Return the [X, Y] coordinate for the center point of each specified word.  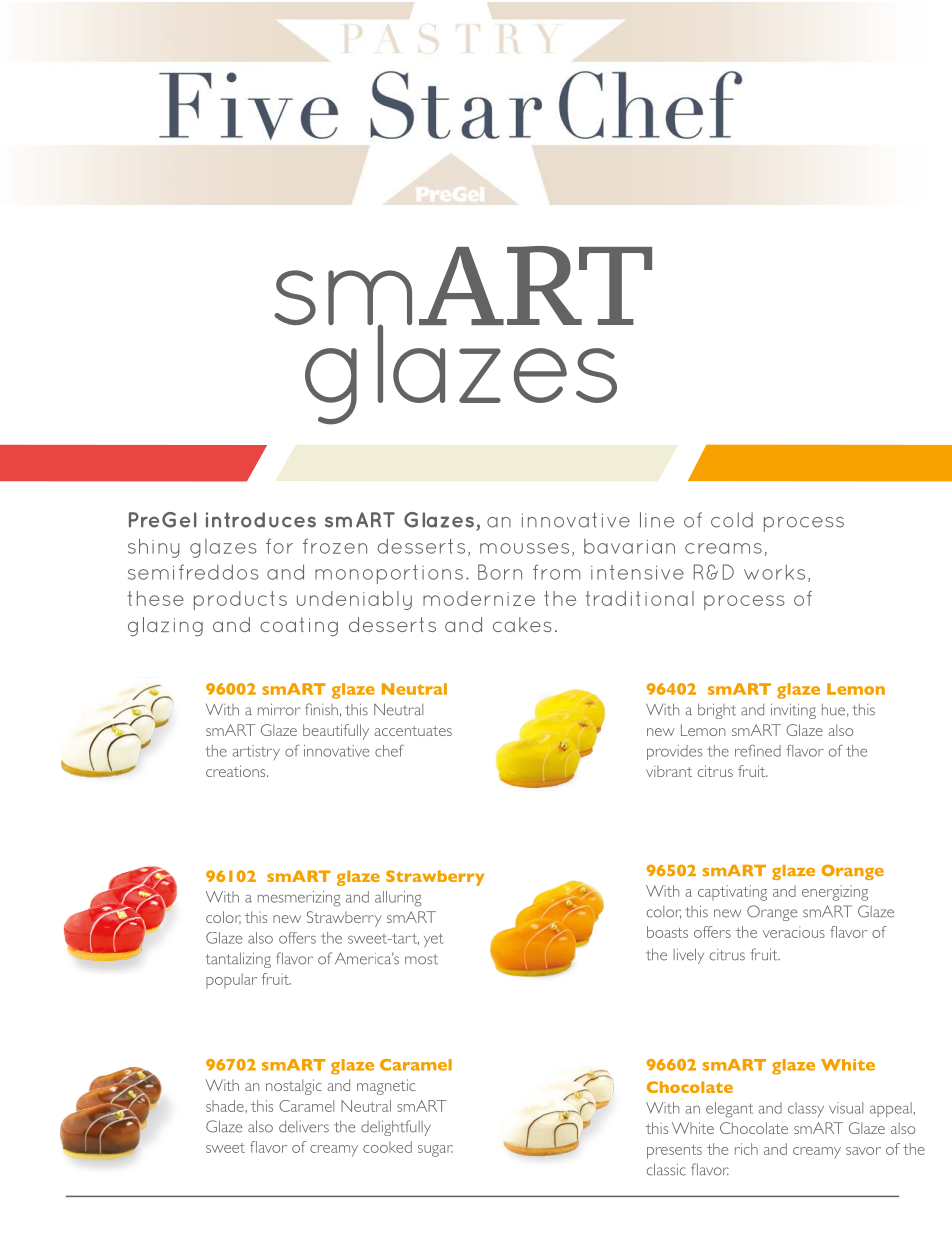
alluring [398, 899]
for [279, 546]
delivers [304, 1127]
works [774, 572]
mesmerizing [299, 899]
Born [500, 572]
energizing [835, 893]
